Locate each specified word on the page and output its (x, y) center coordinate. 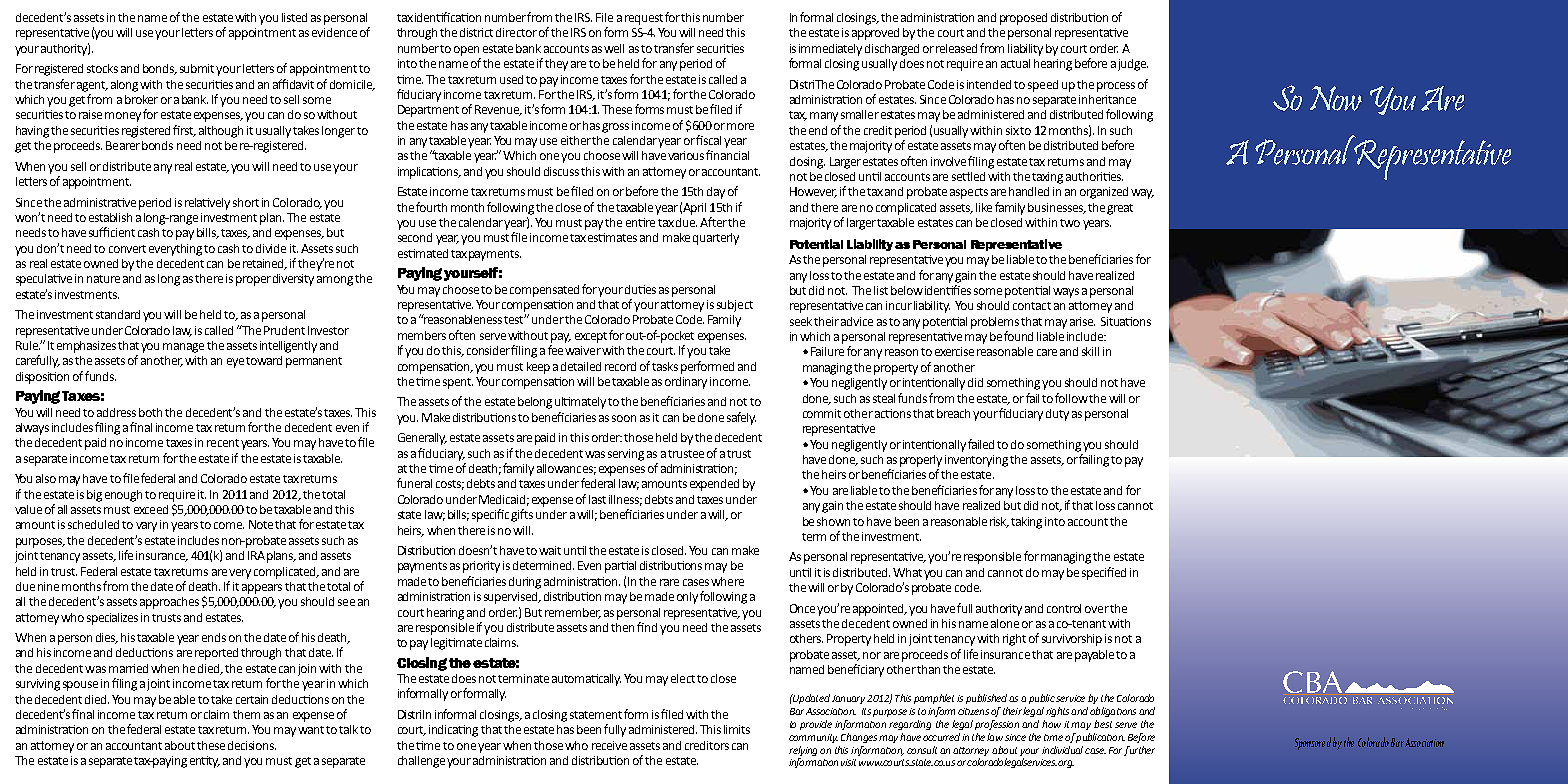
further (1139, 751)
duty (1057, 415)
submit (198, 68)
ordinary (686, 383)
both (150, 412)
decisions (252, 745)
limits (737, 729)
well (614, 48)
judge (1133, 65)
